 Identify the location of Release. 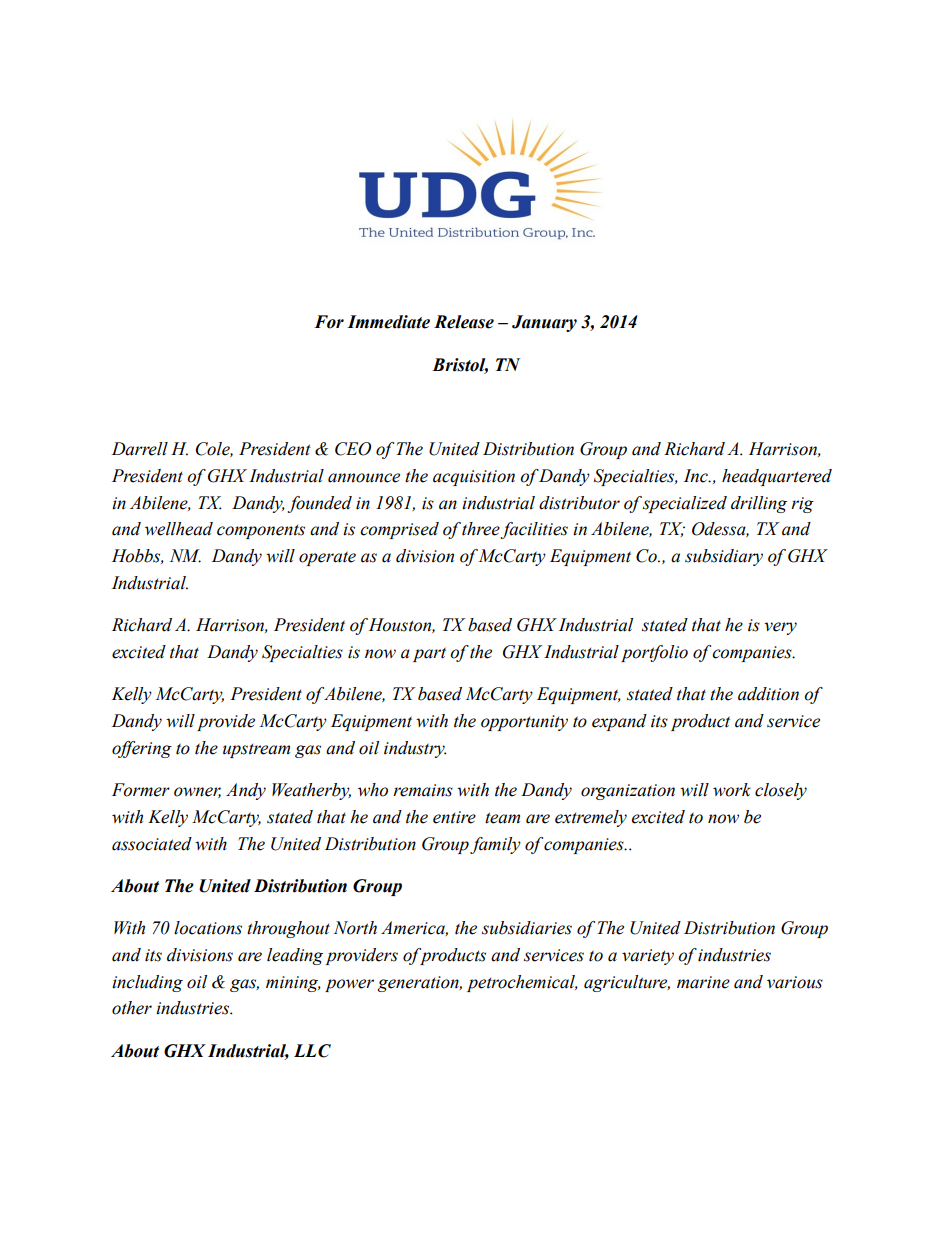
(464, 322).
